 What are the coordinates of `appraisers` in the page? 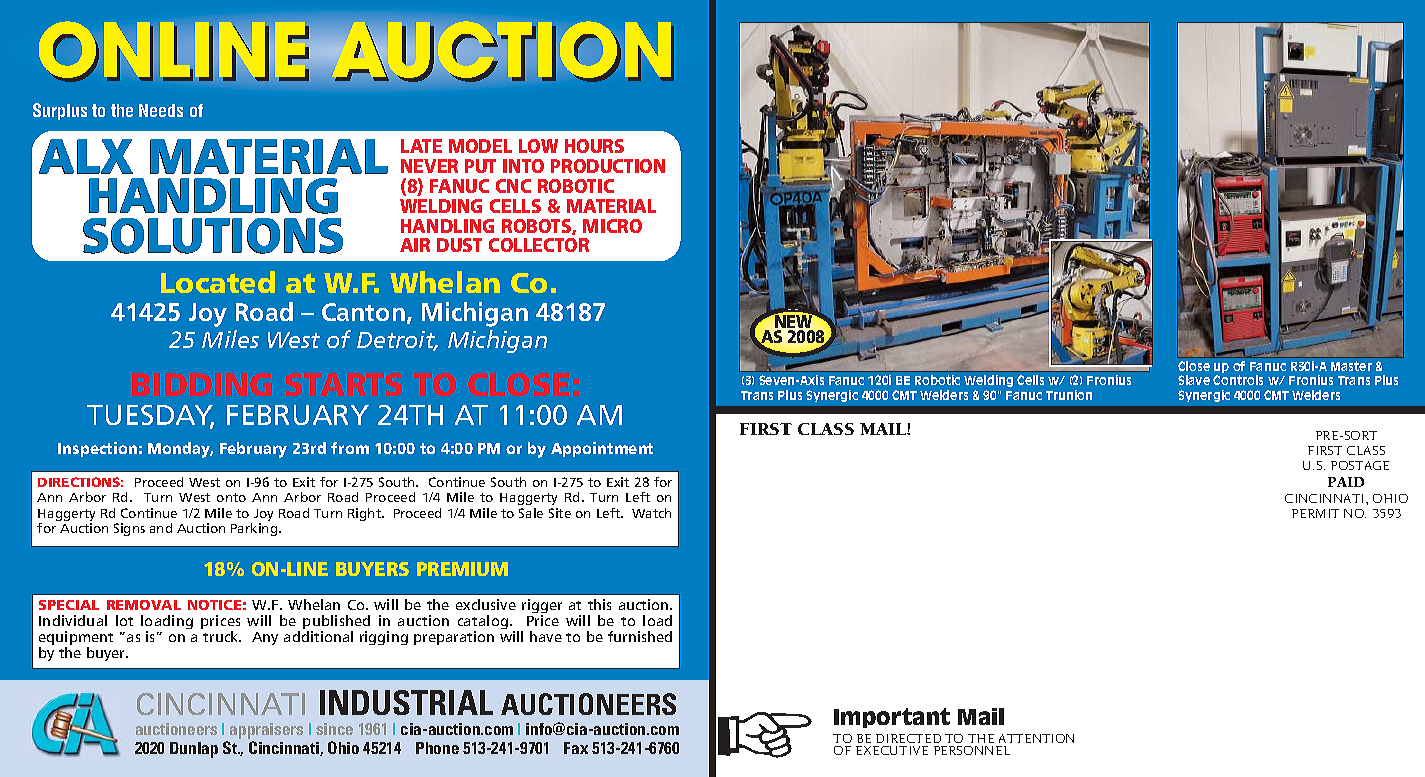 It's located at (266, 732).
